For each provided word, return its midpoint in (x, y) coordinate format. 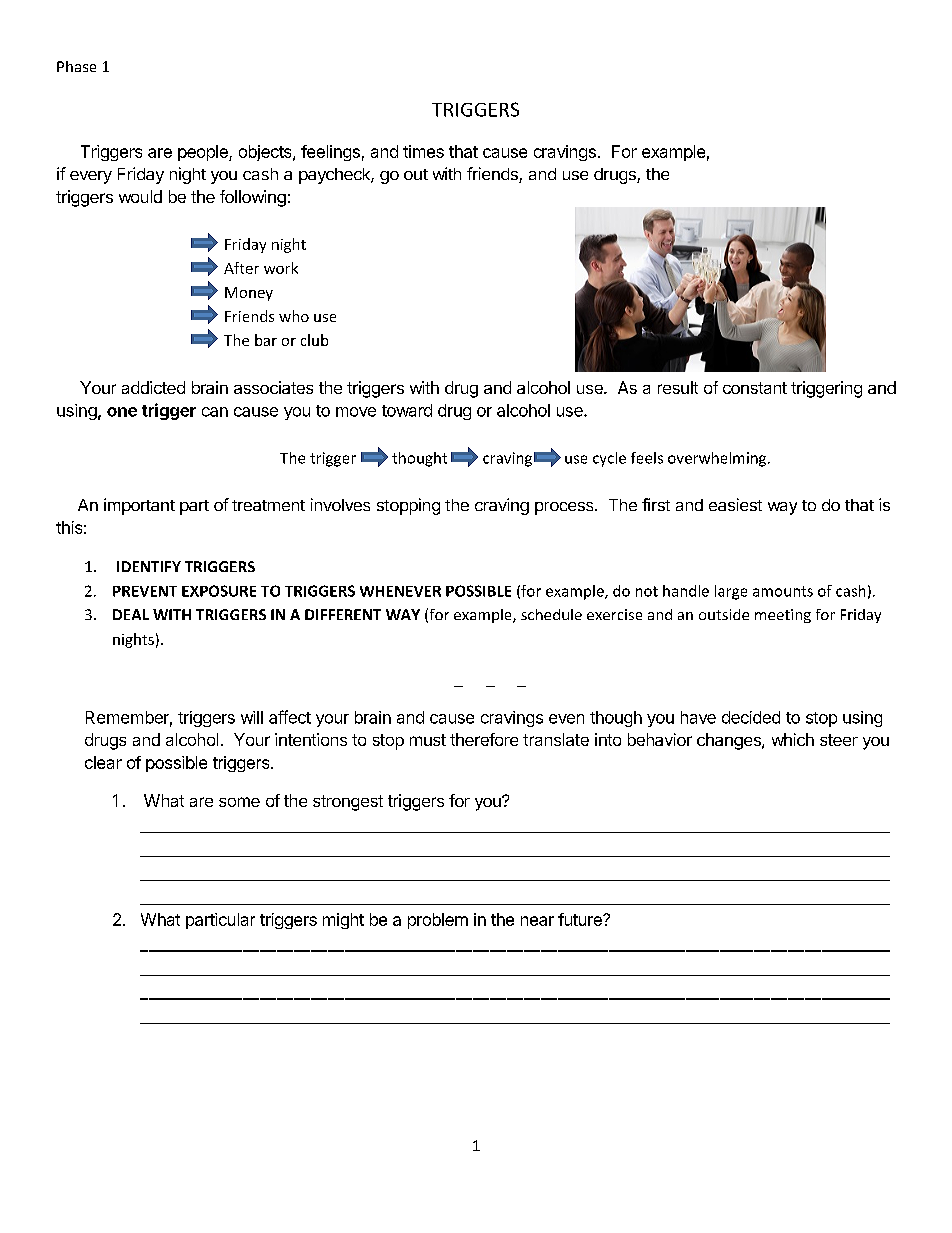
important (139, 506)
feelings (330, 153)
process (565, 508)
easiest (735, 504)
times (423, 151)
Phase (76, 66)
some (239, 802)
